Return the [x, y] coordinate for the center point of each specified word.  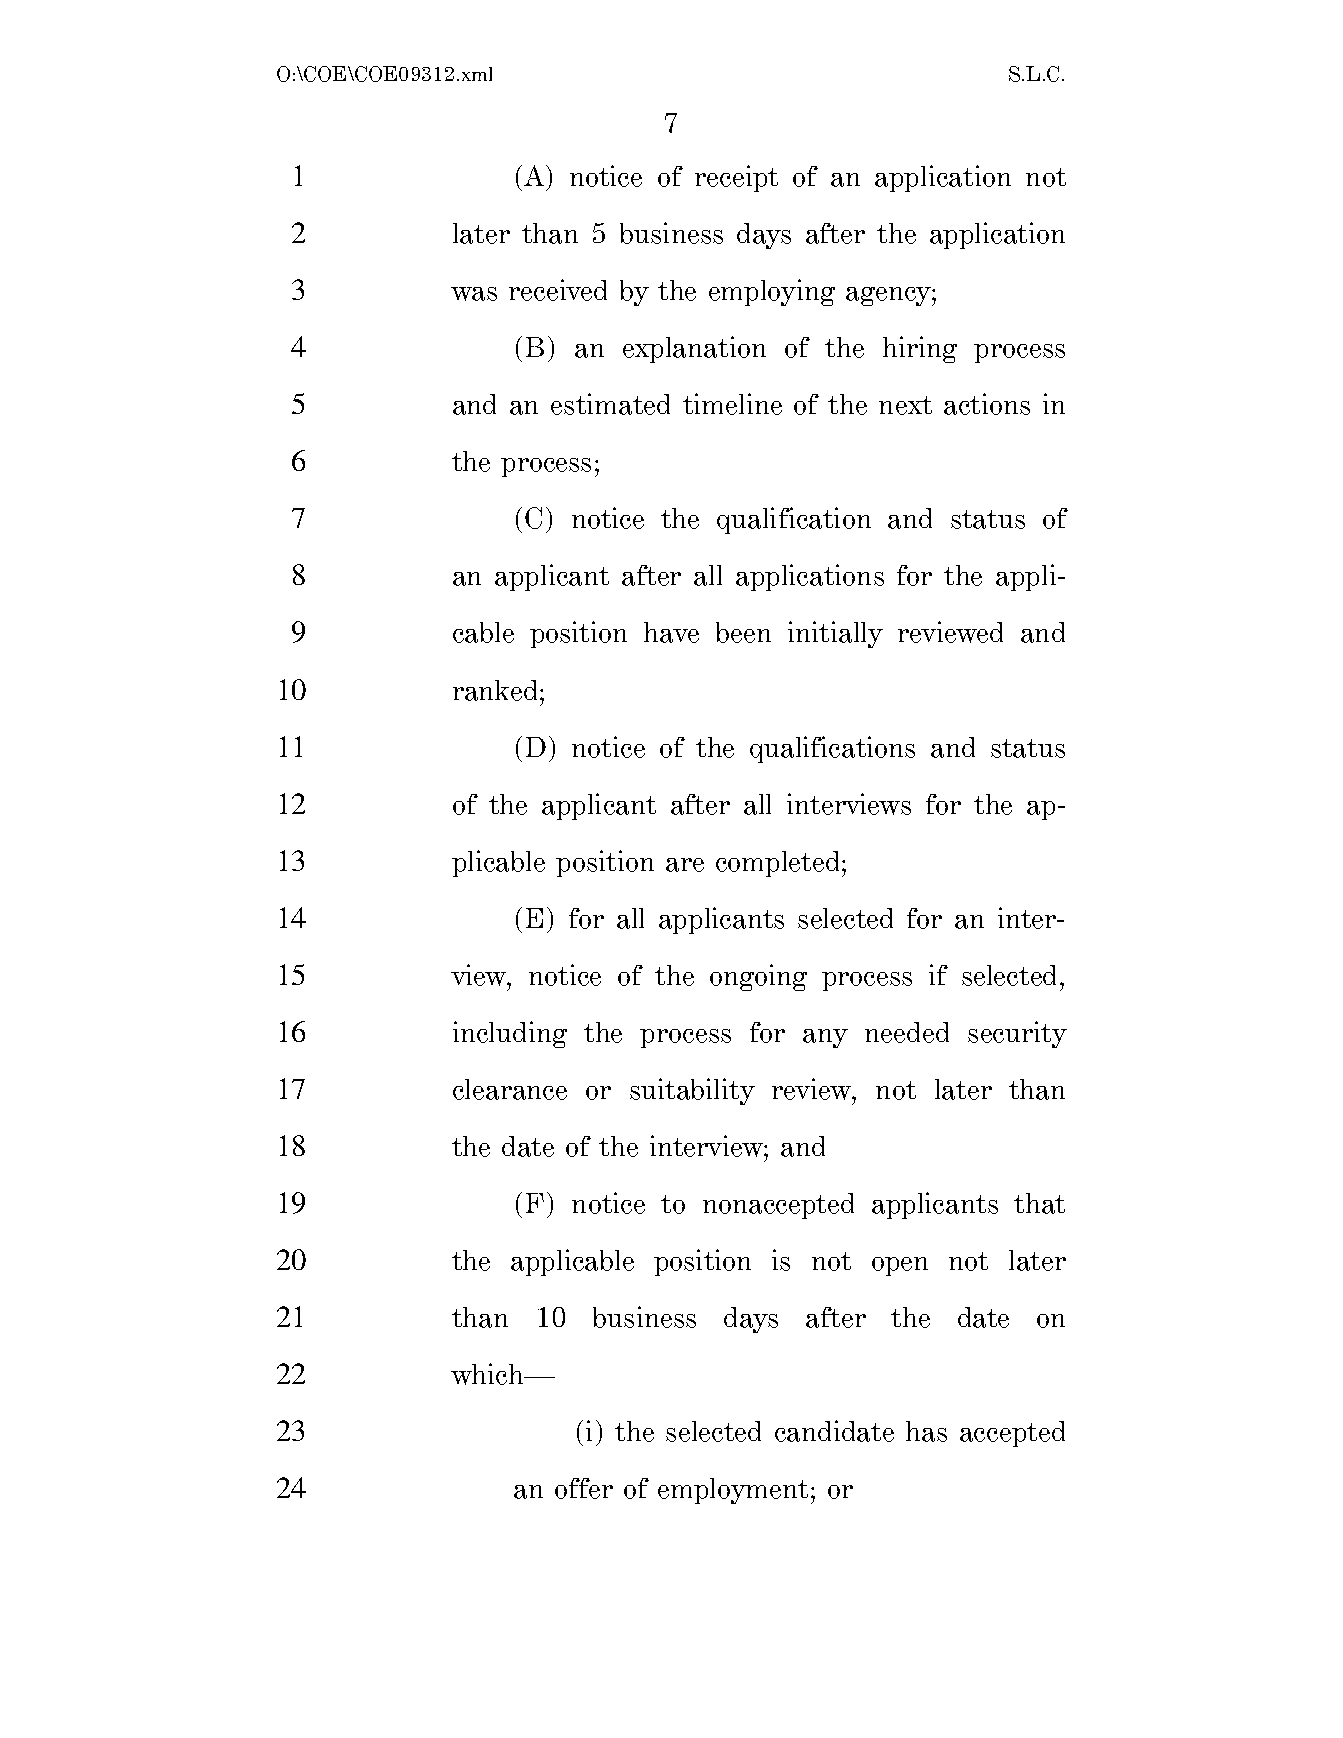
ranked [497, 690]
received [558, 290]
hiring [920, 349]
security [1017, 1034]
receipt [736, 178]
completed [779, 864]
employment [733, 1491]
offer [584, 1488]
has [926, 1431]
